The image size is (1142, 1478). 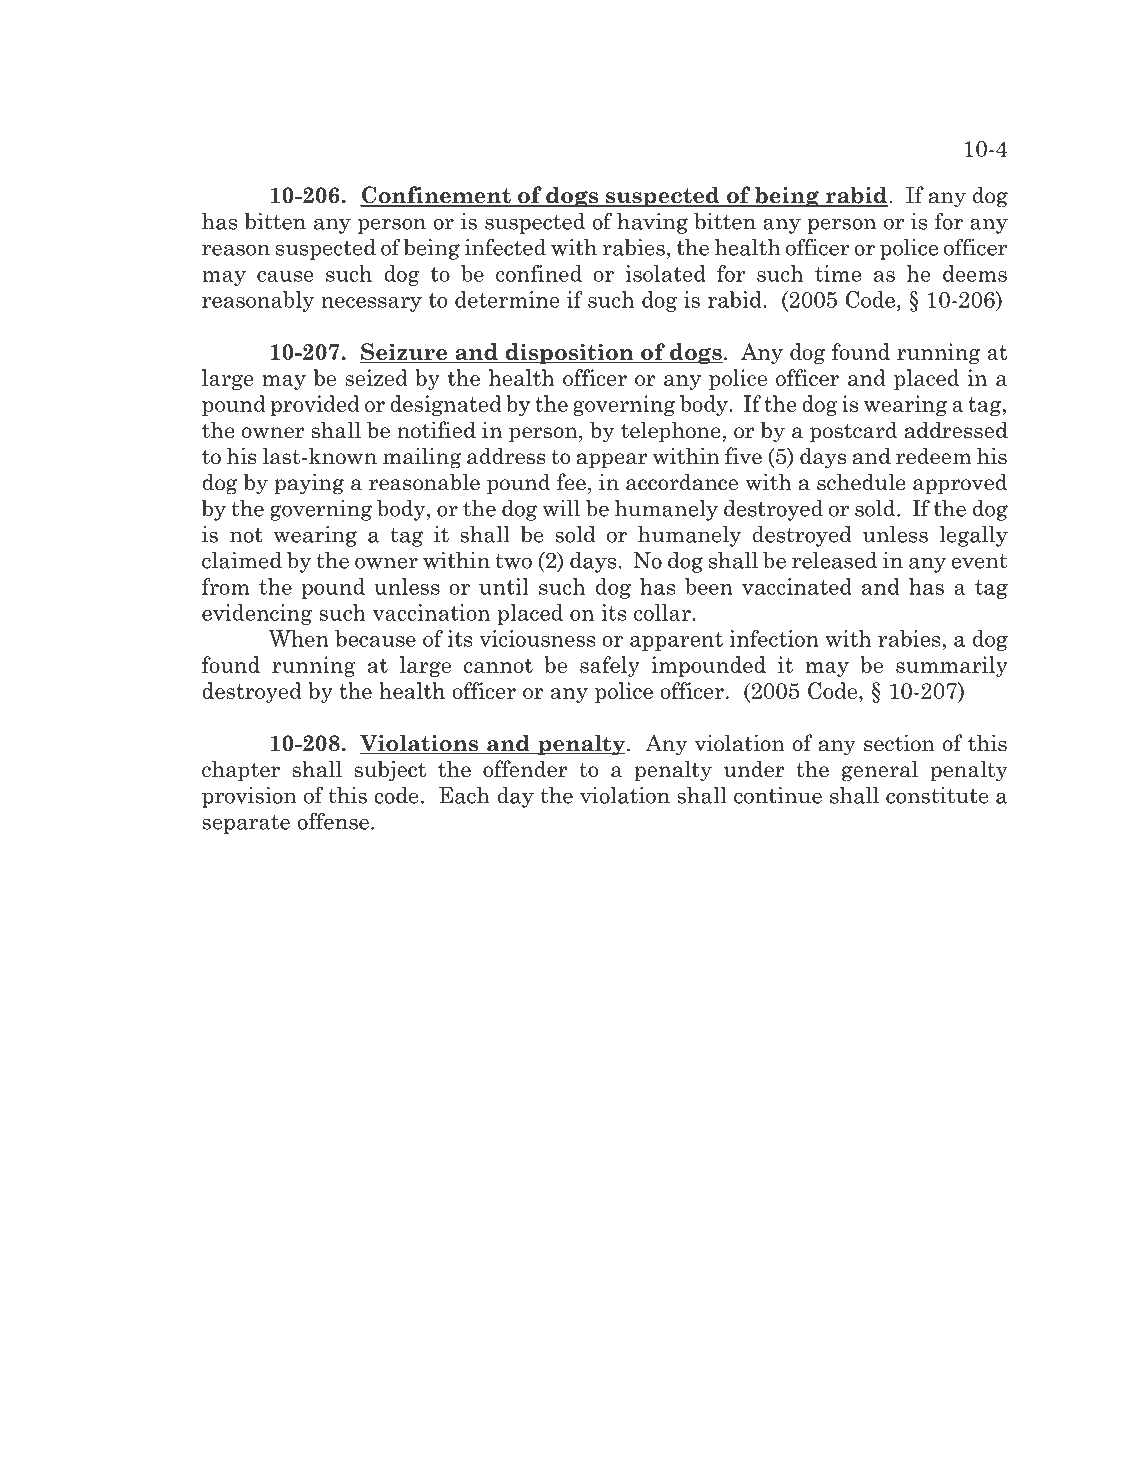 I want to click on offense, so click(x=333, y=821).
